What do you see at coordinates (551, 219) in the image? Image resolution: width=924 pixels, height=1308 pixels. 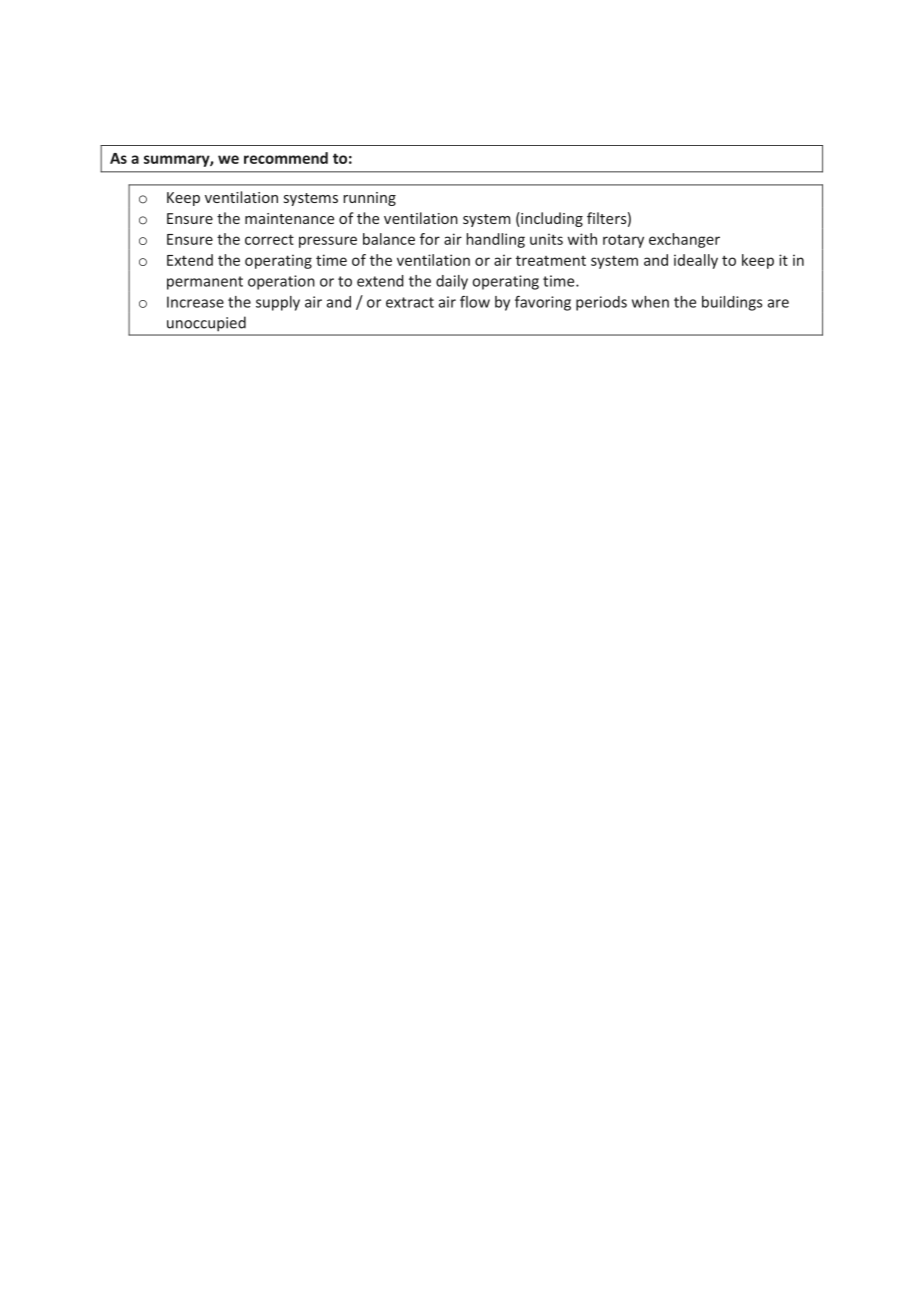 I see `including` at bounding box center [551, 219].
